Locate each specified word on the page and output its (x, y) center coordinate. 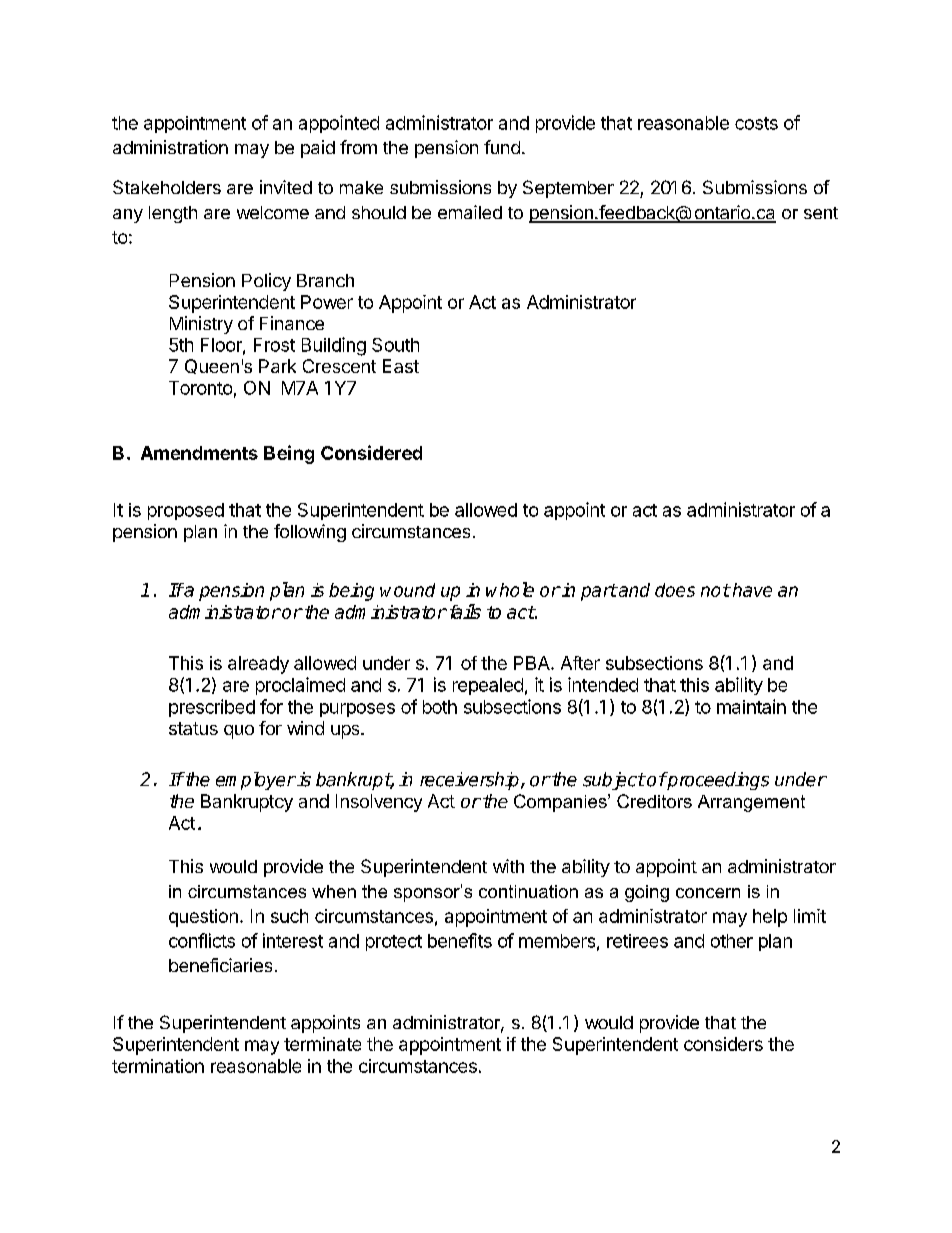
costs (756, 123)
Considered (371, 452)
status (193, 728)
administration (170, 147)
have (751, 590)
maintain (751, 706)
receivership (471, 781)
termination (158, 1066)
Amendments (199, 453)
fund (502, 147)
